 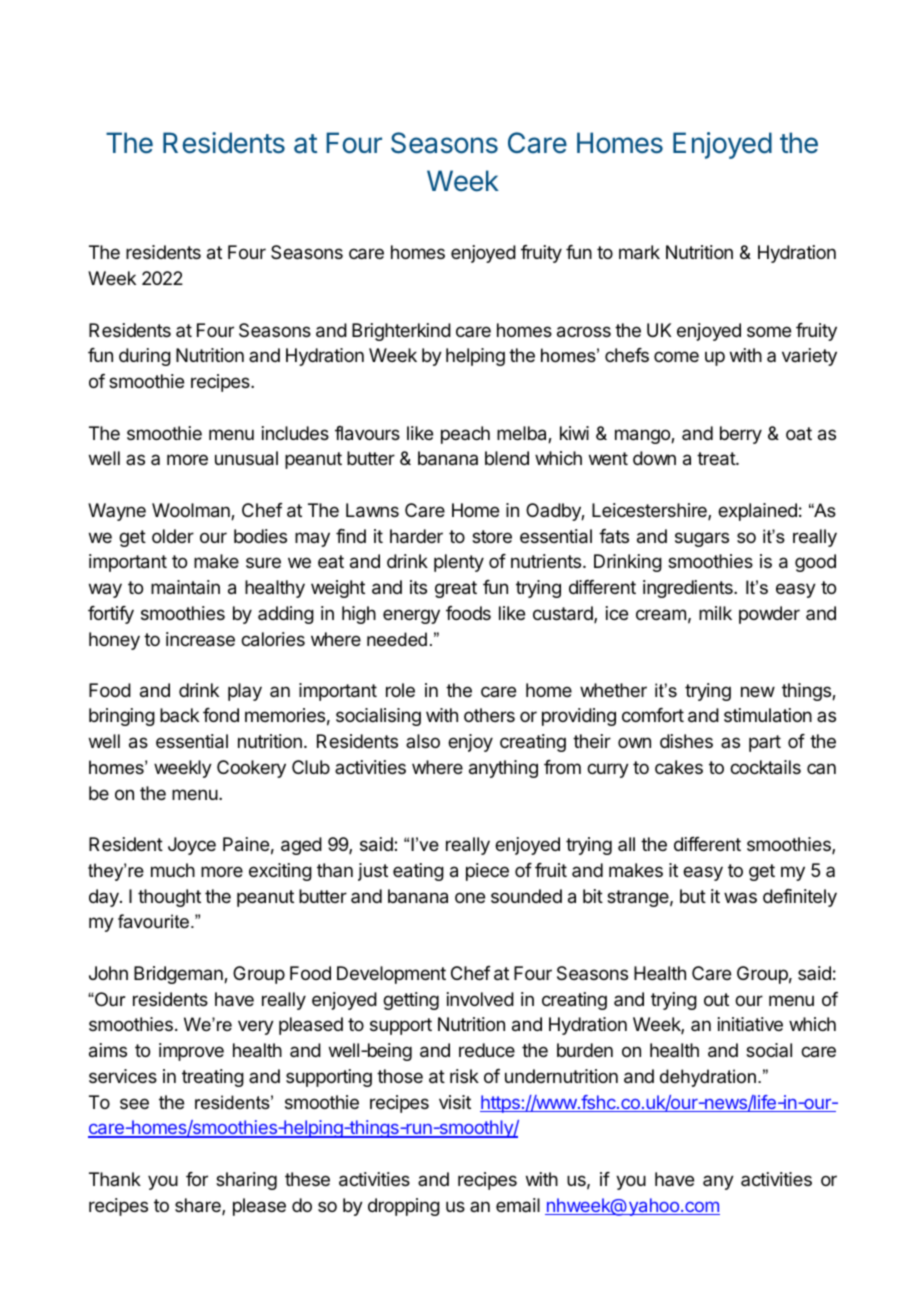 What do you see at coordinates (199, 1206) in the screenshot?
I see `share` at bounding box center [199, 1206].
